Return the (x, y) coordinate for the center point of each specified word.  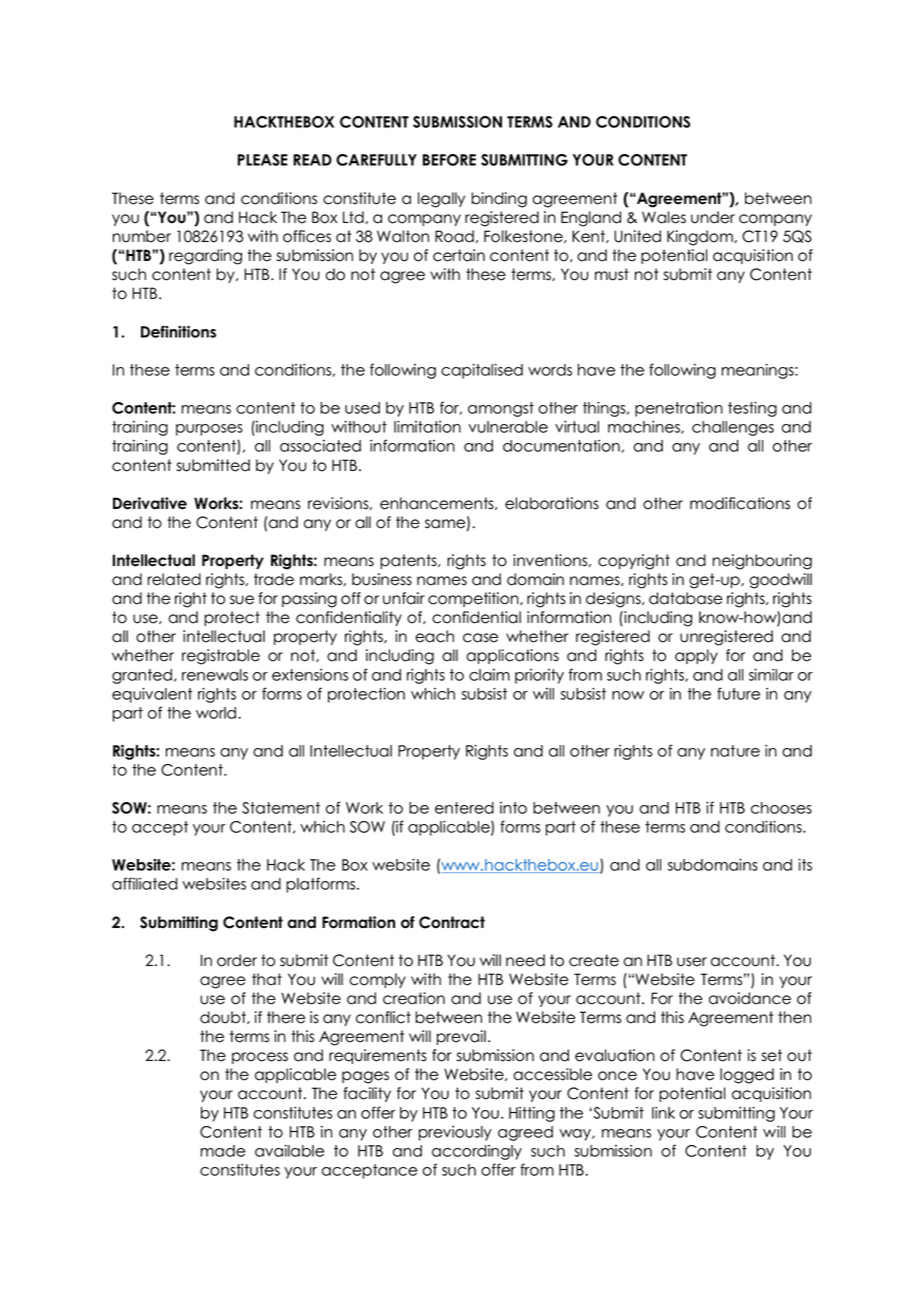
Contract (452, 922)
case (480, 638)
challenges (733, 428)
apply (696, 656)
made (223, 1151)
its (805, 865)
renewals (215, 675)
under (713, 217)
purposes (209, 430)
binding (499, 200)
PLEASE (263, 160)
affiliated (145, 883)
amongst (501, 409)
